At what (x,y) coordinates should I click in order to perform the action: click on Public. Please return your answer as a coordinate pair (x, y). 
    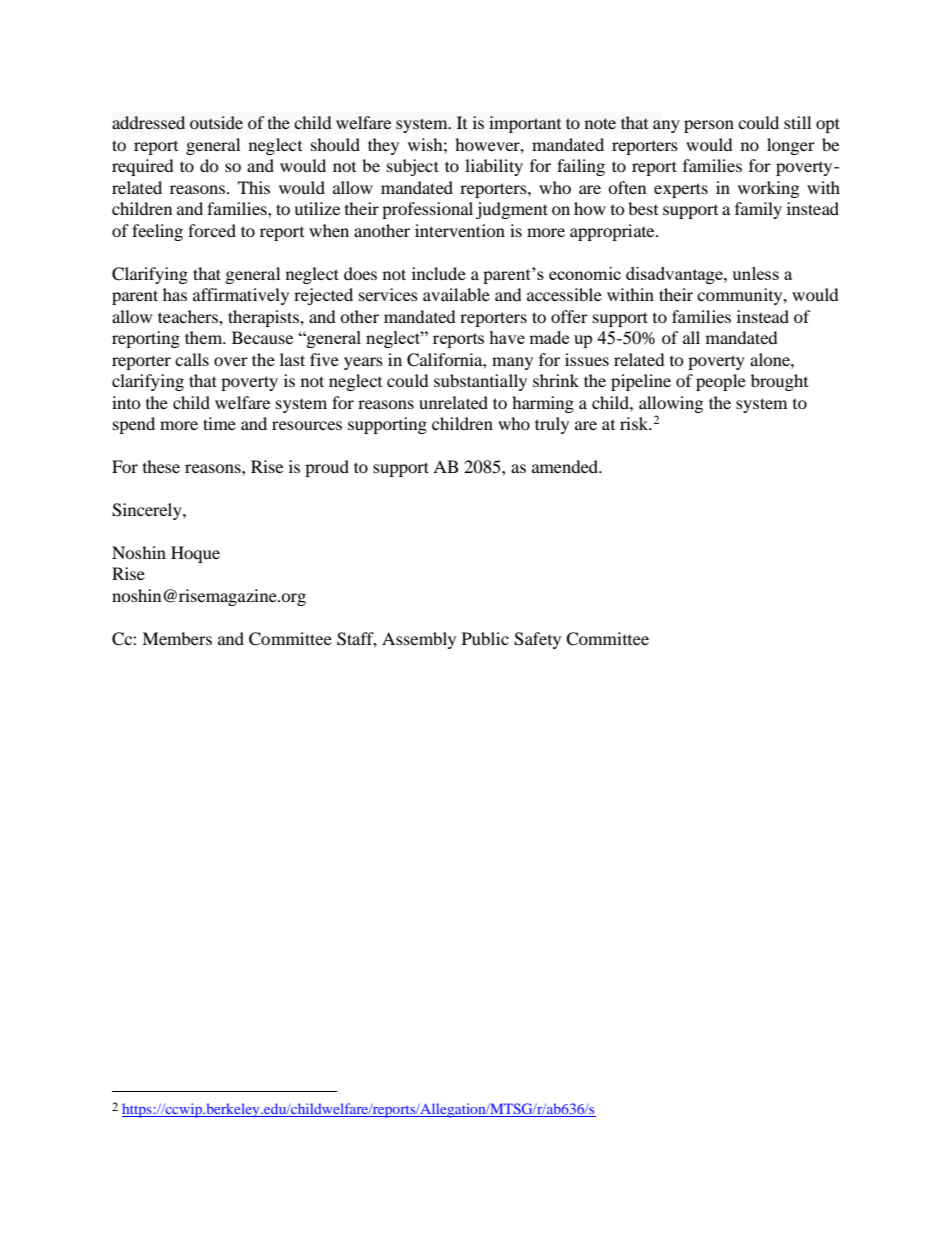
    Looking at the image, I should click on (485, 638).
